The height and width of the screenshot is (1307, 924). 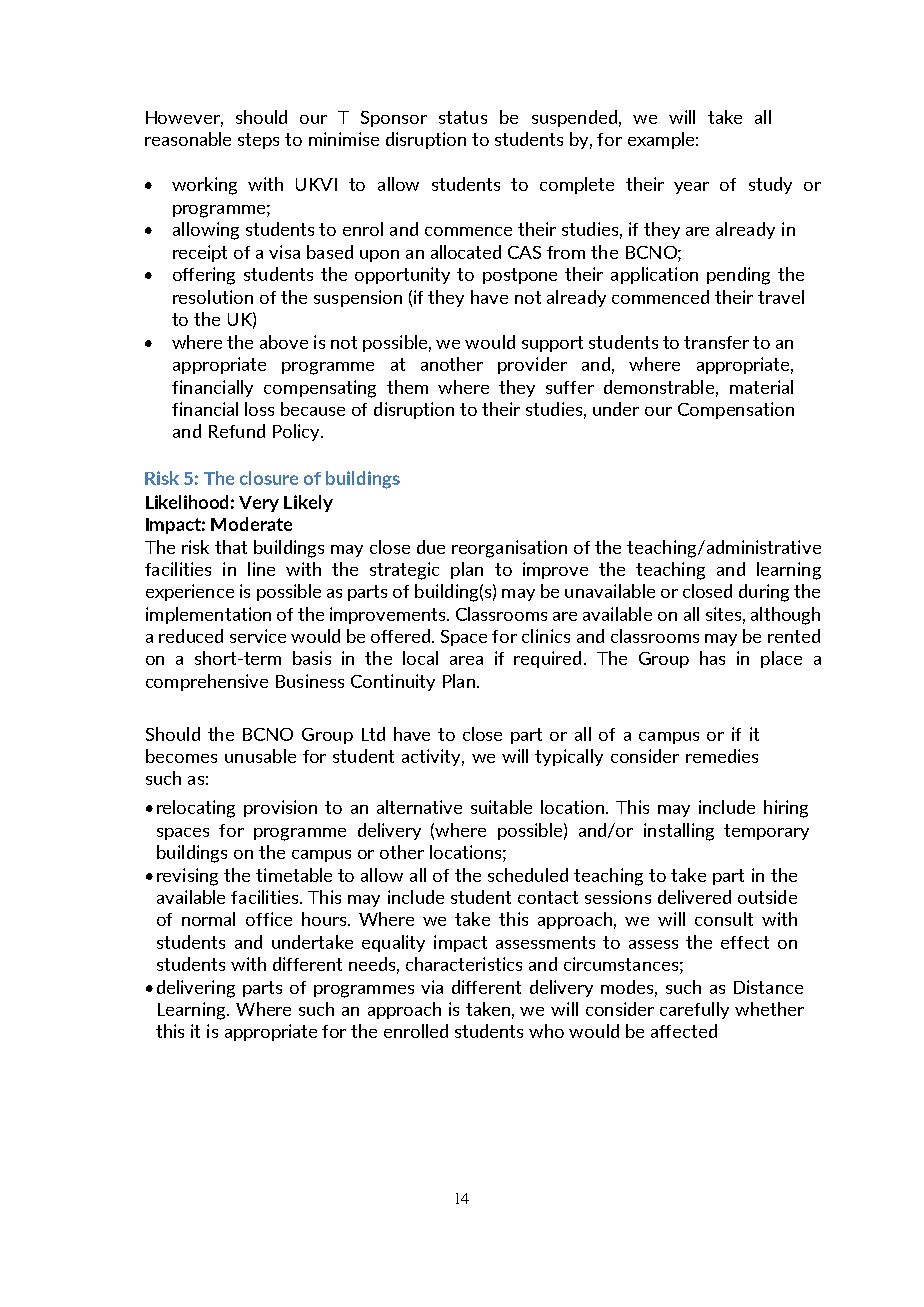 I want to click on year, so click(x=691, y=188).
